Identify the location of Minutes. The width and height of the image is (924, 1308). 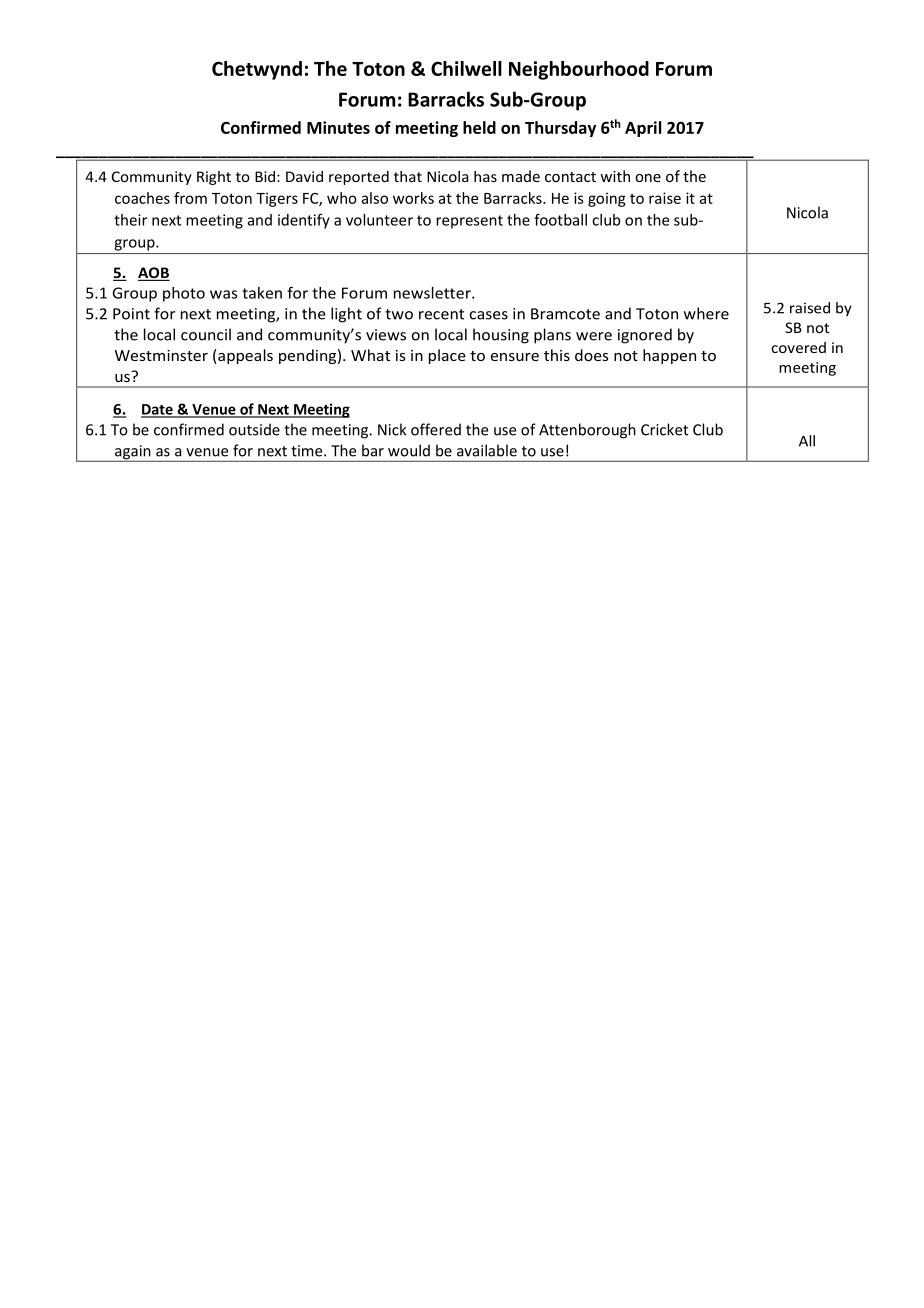
(338, 127).
